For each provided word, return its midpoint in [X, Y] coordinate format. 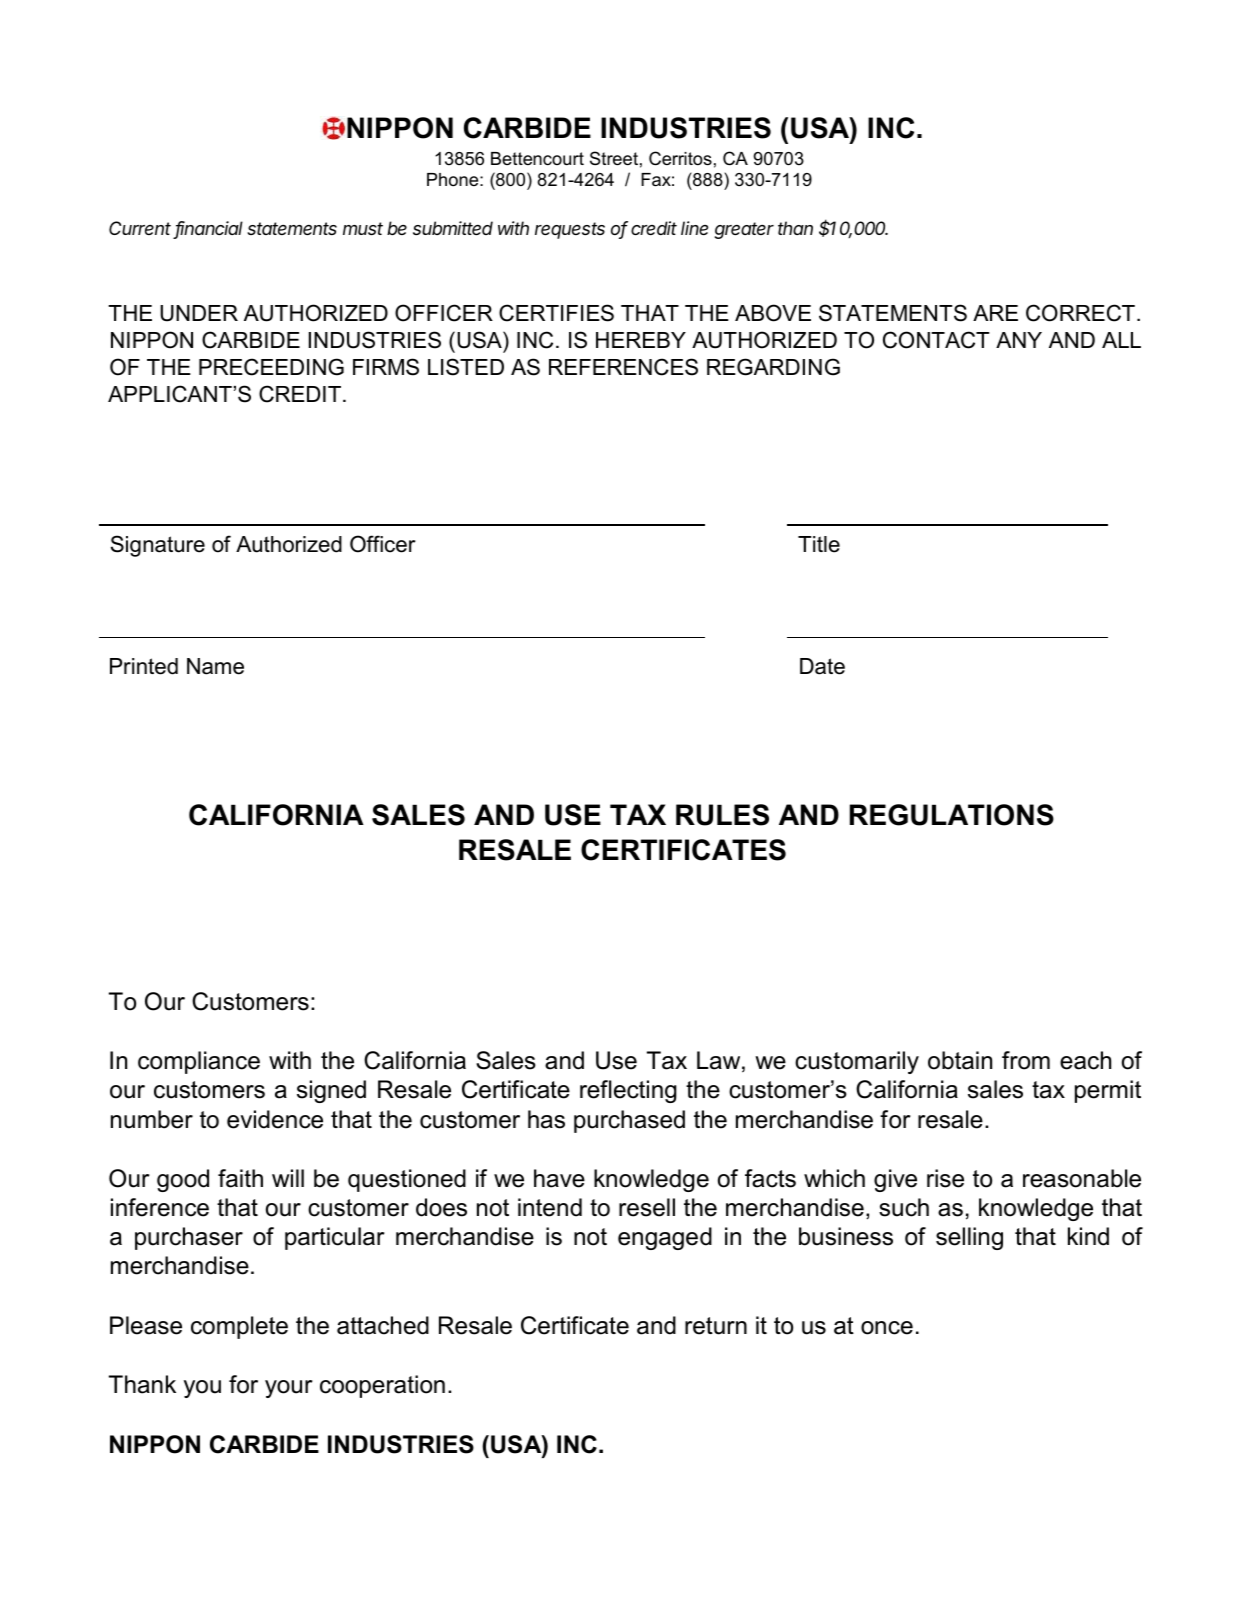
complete [239, 1327]
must [363, 228]
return [716, 1326]
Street [614, 158]
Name [215, 666]
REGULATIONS [952, 815]
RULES [722, 815]
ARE [995, 313]
